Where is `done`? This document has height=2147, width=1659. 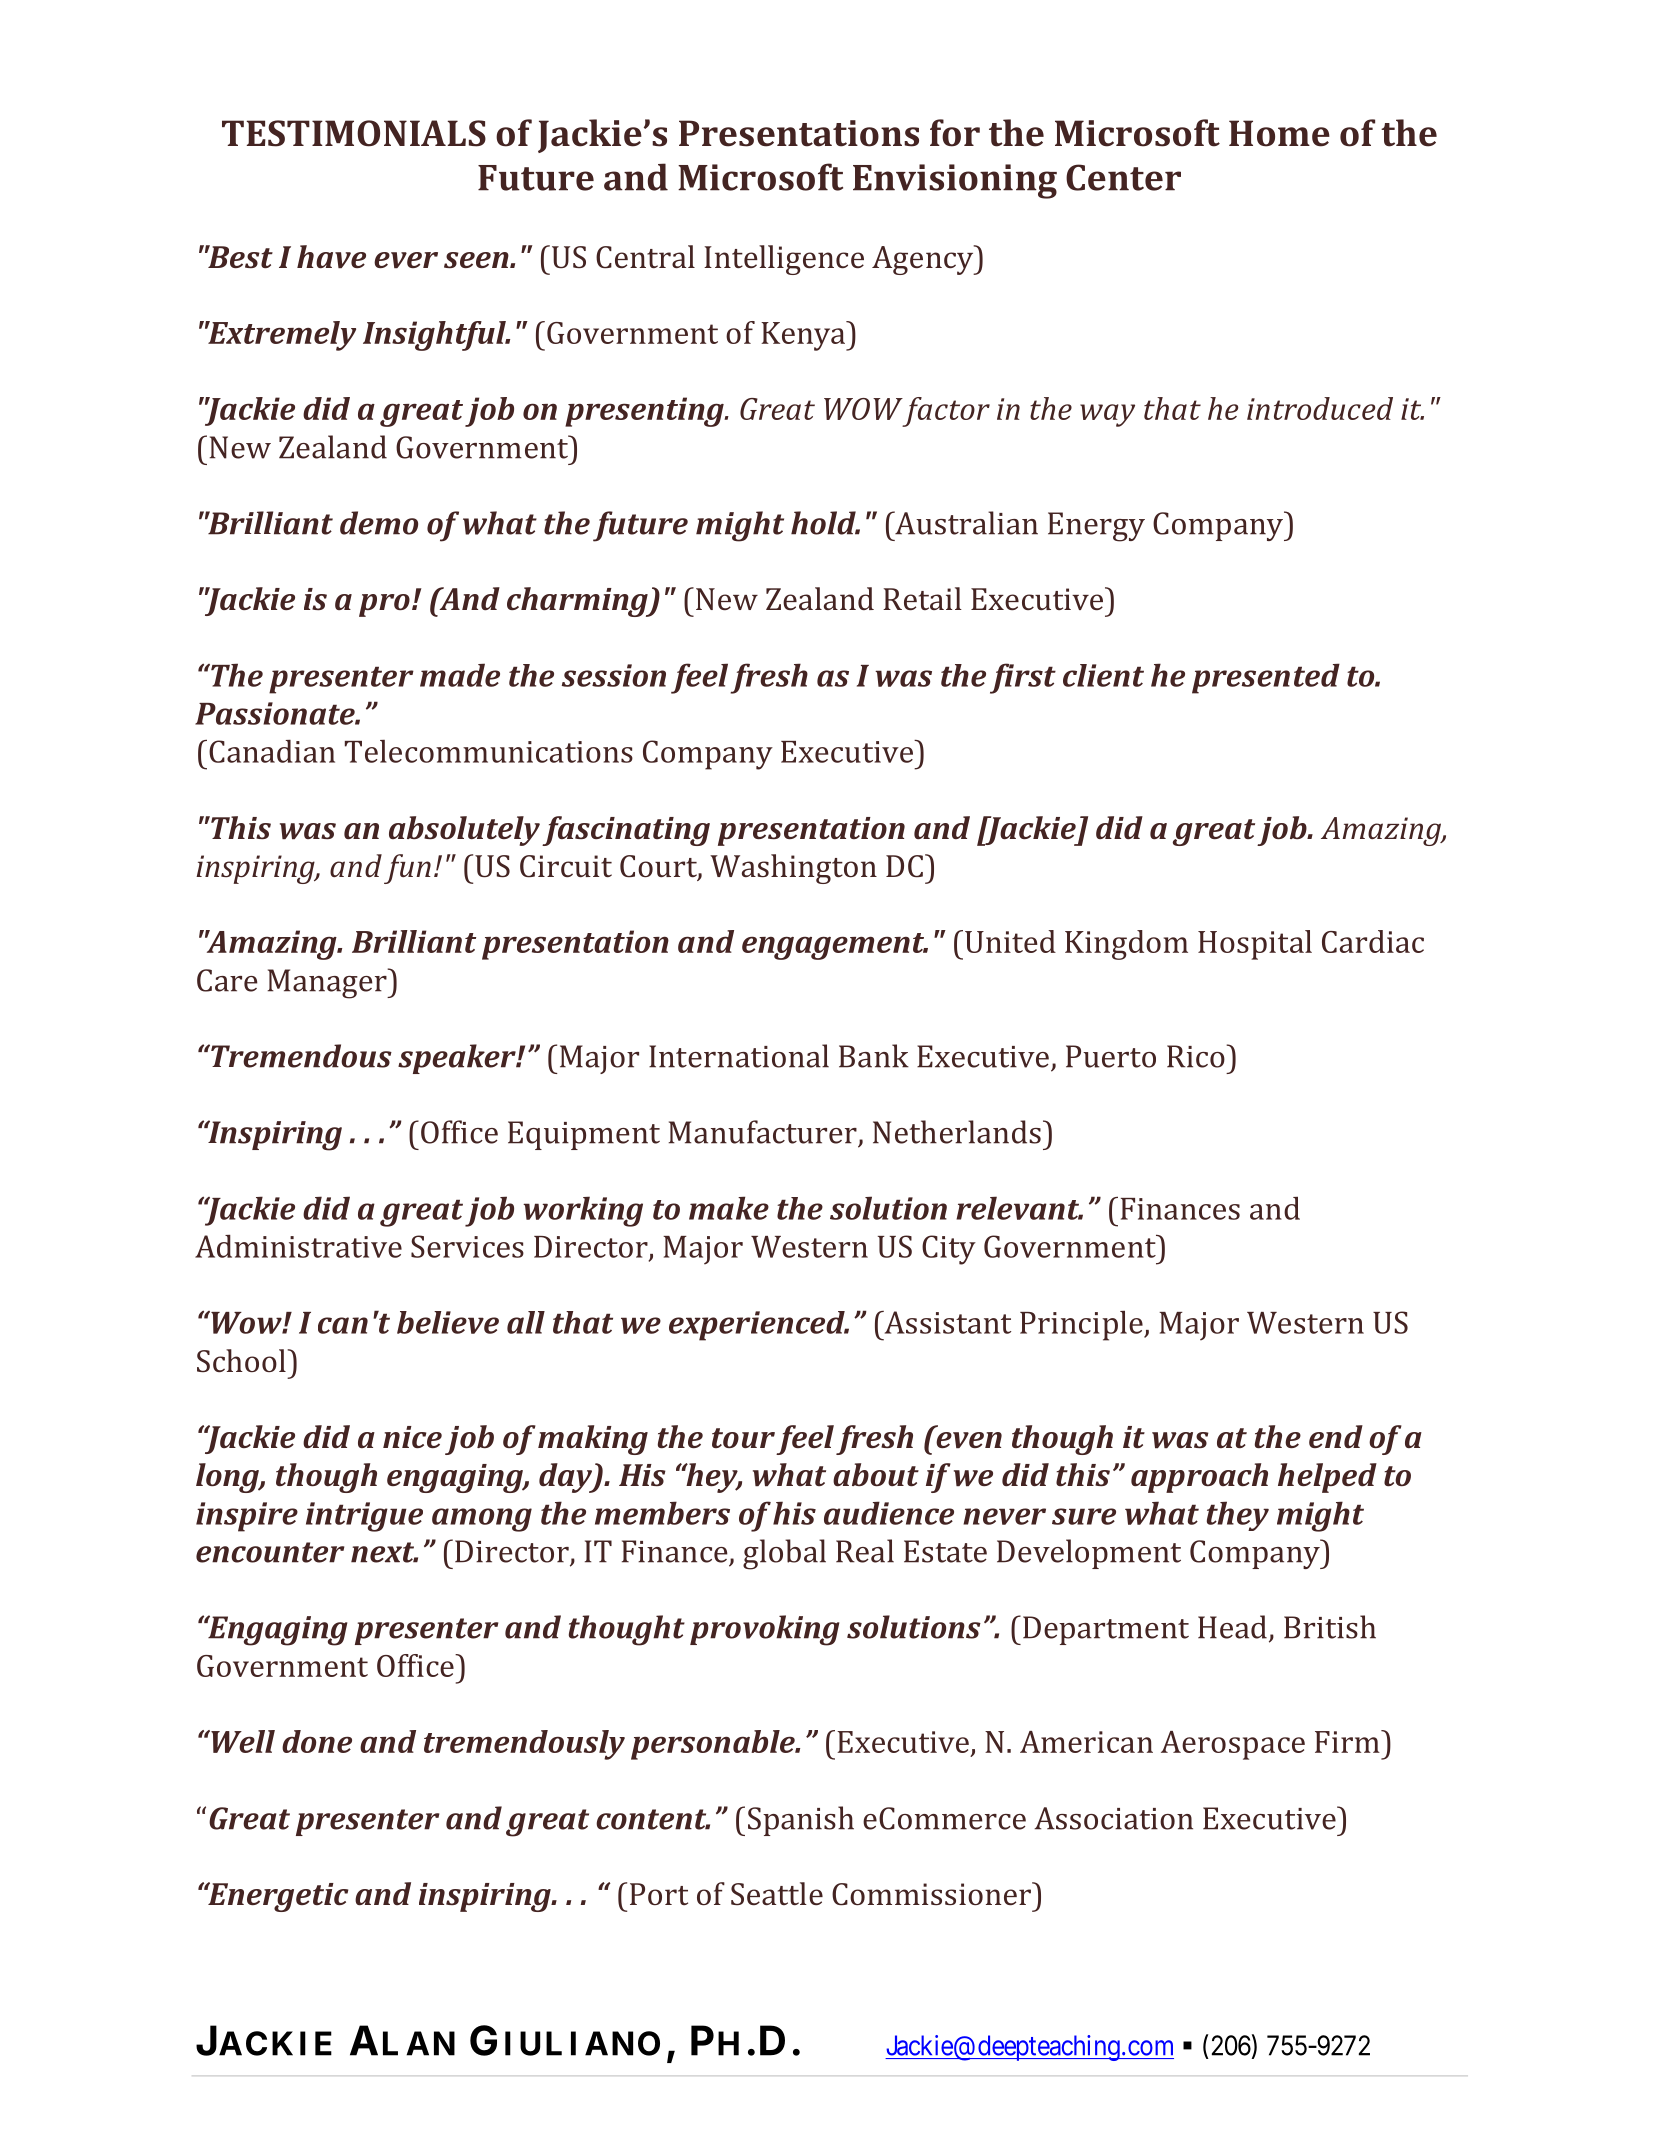 done is located at coordinates (317, 1741).
